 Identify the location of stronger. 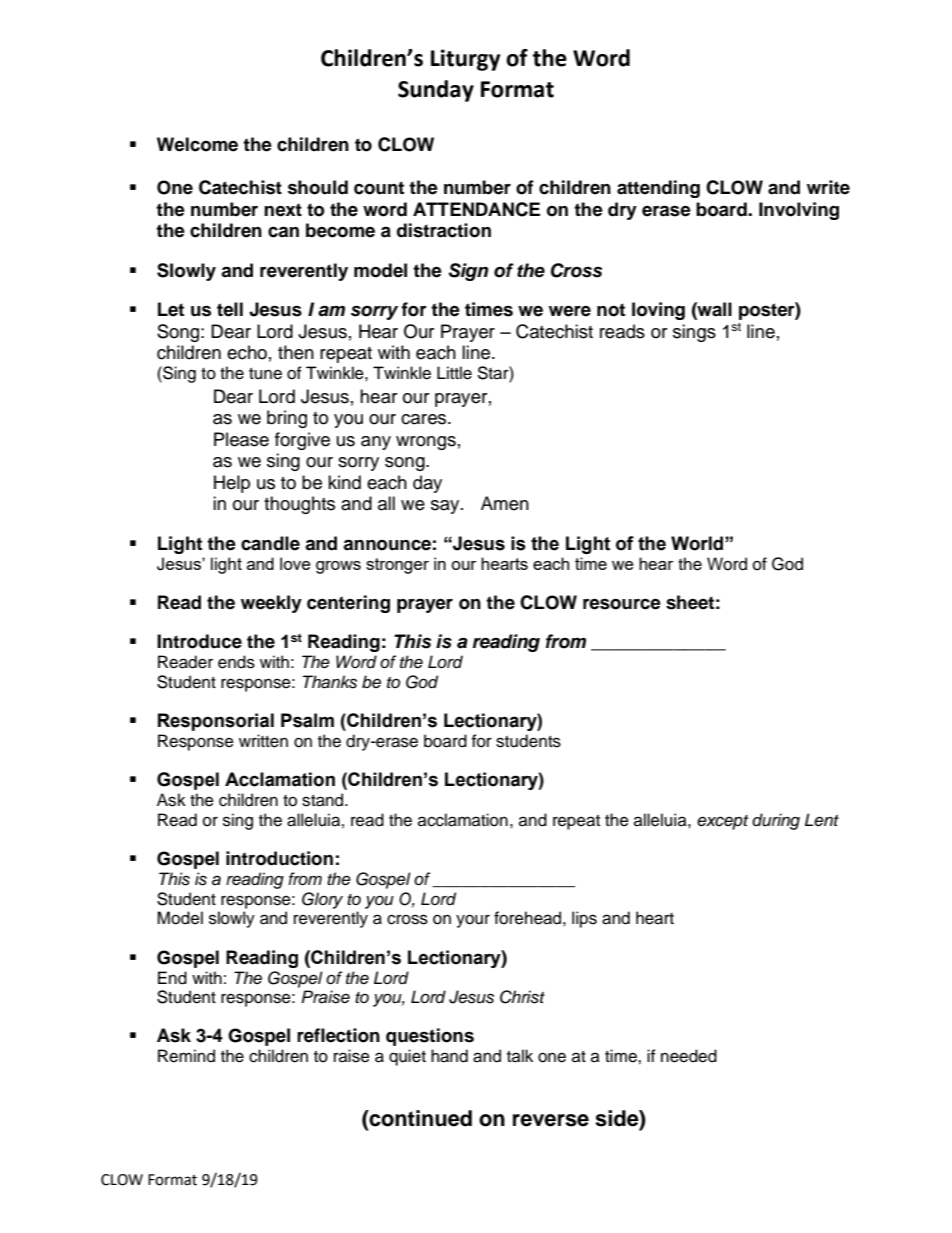
(397, 566).
